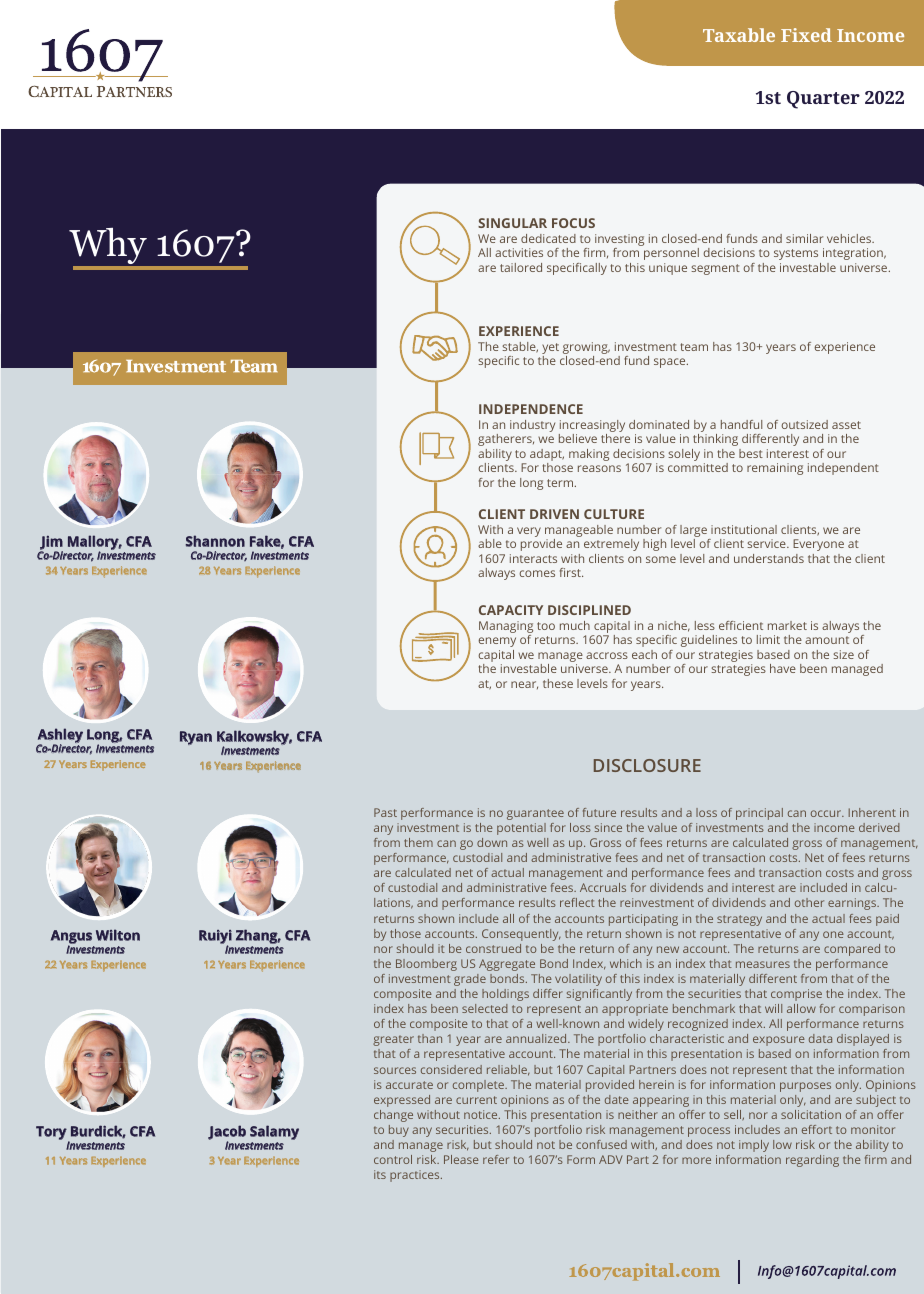 This document has height=1294, width=924. What do you see at coordinates (787, 625) in the document?
I see `market` at bounding box center [787, 625].
